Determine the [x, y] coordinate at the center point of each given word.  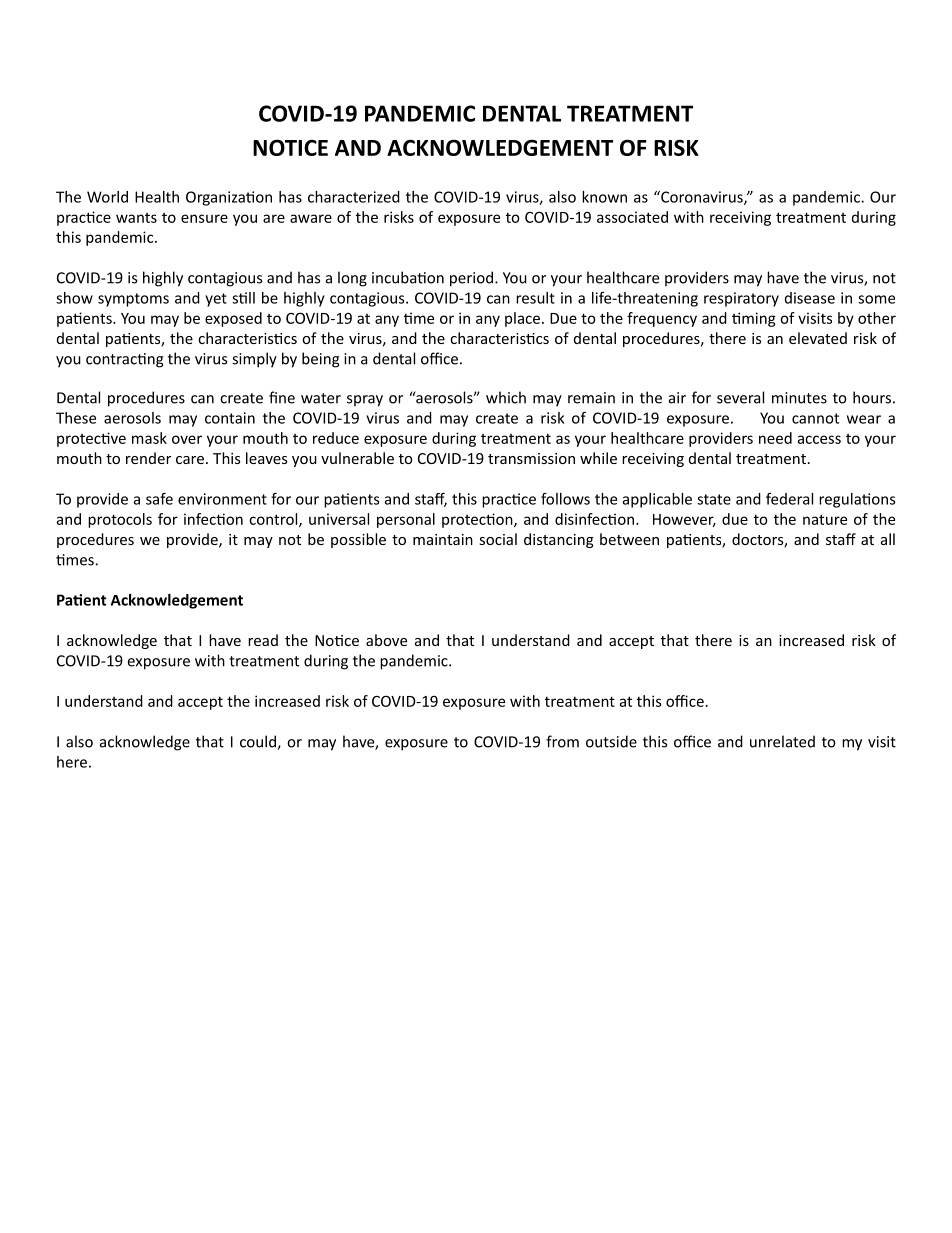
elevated [818, 338]
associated [632, 217]
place [522, 319]
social [498, 539]
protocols [120, 520]
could [259, 742]
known [604, 197]
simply [254, 360]
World [107, 197]
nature [825, 519]
